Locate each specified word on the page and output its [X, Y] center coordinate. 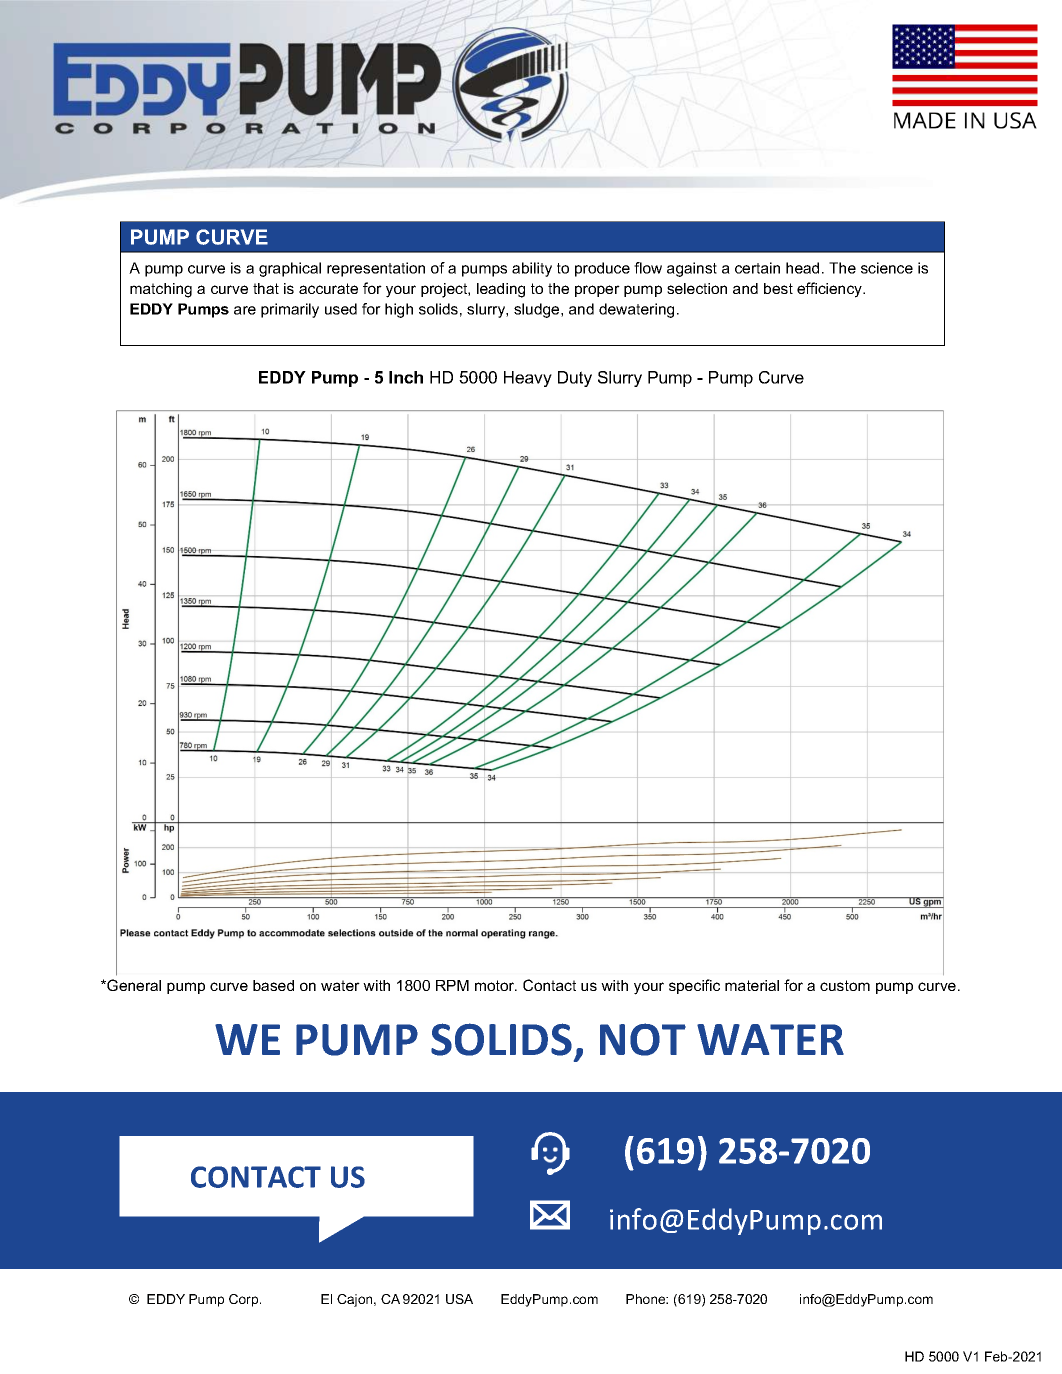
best [778, 288]
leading [501, 290]
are [245, 310]
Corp [245, 1300]
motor [496, 985]
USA [459, 1299]
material [752, 985]
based [273, 985]
